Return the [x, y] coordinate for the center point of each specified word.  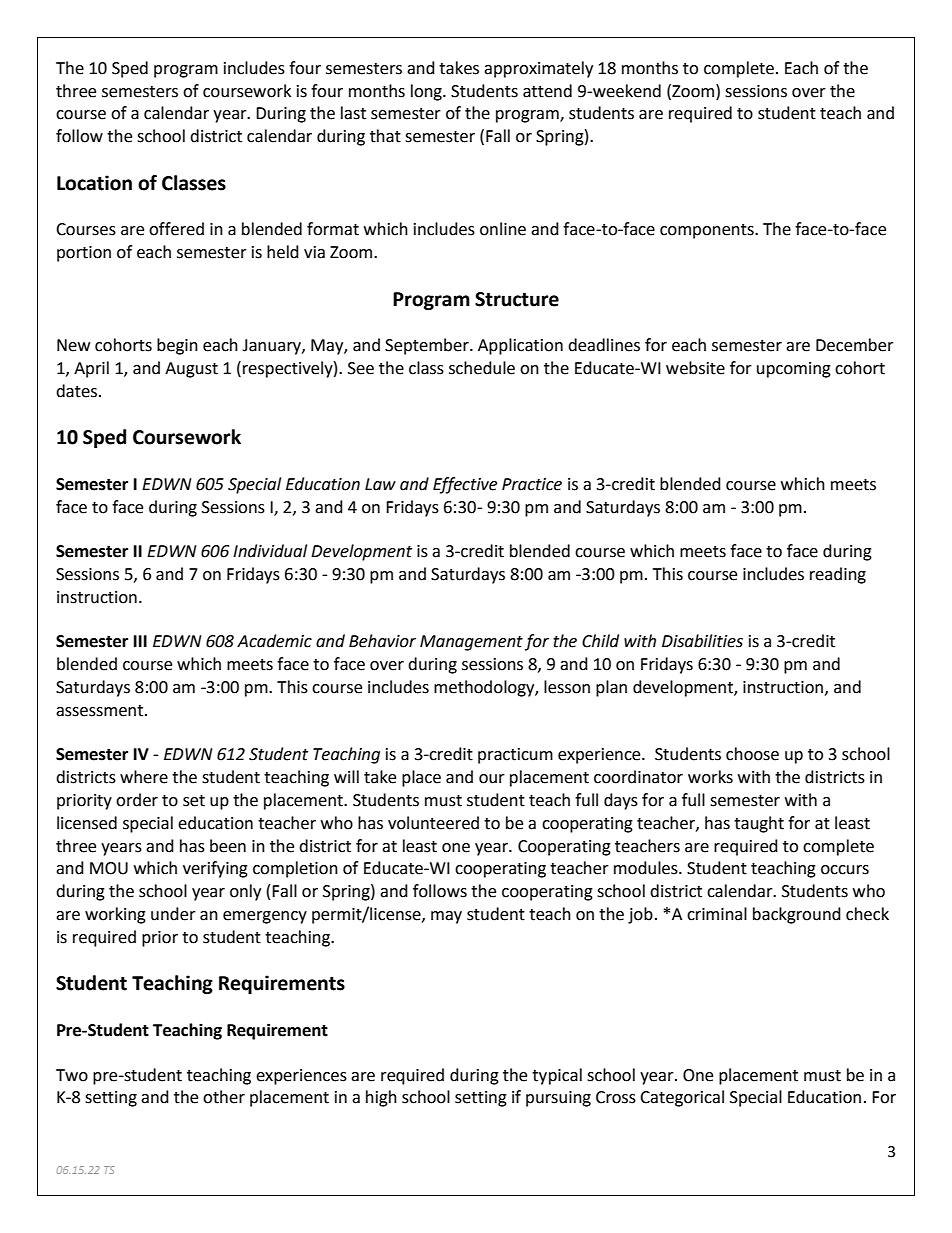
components [708, 231]
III [140, 641]
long [427, 92]
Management [471, 643]
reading [838, 575]
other [224, 1097]
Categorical [682, 1098]
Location [94, 183]
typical [557, 1076]
